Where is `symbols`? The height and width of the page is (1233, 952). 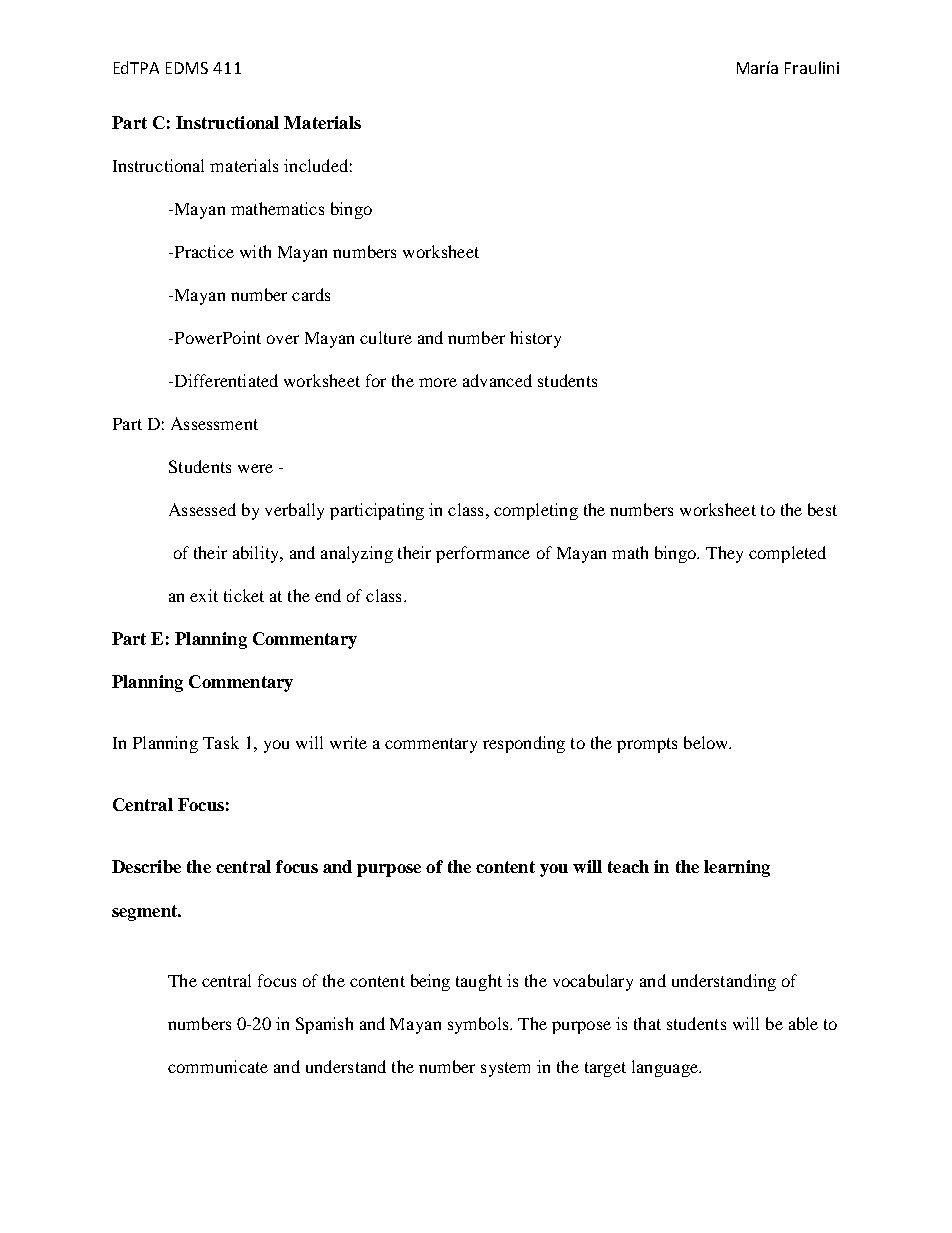 symbols is located at coordinates (479, 1025).
